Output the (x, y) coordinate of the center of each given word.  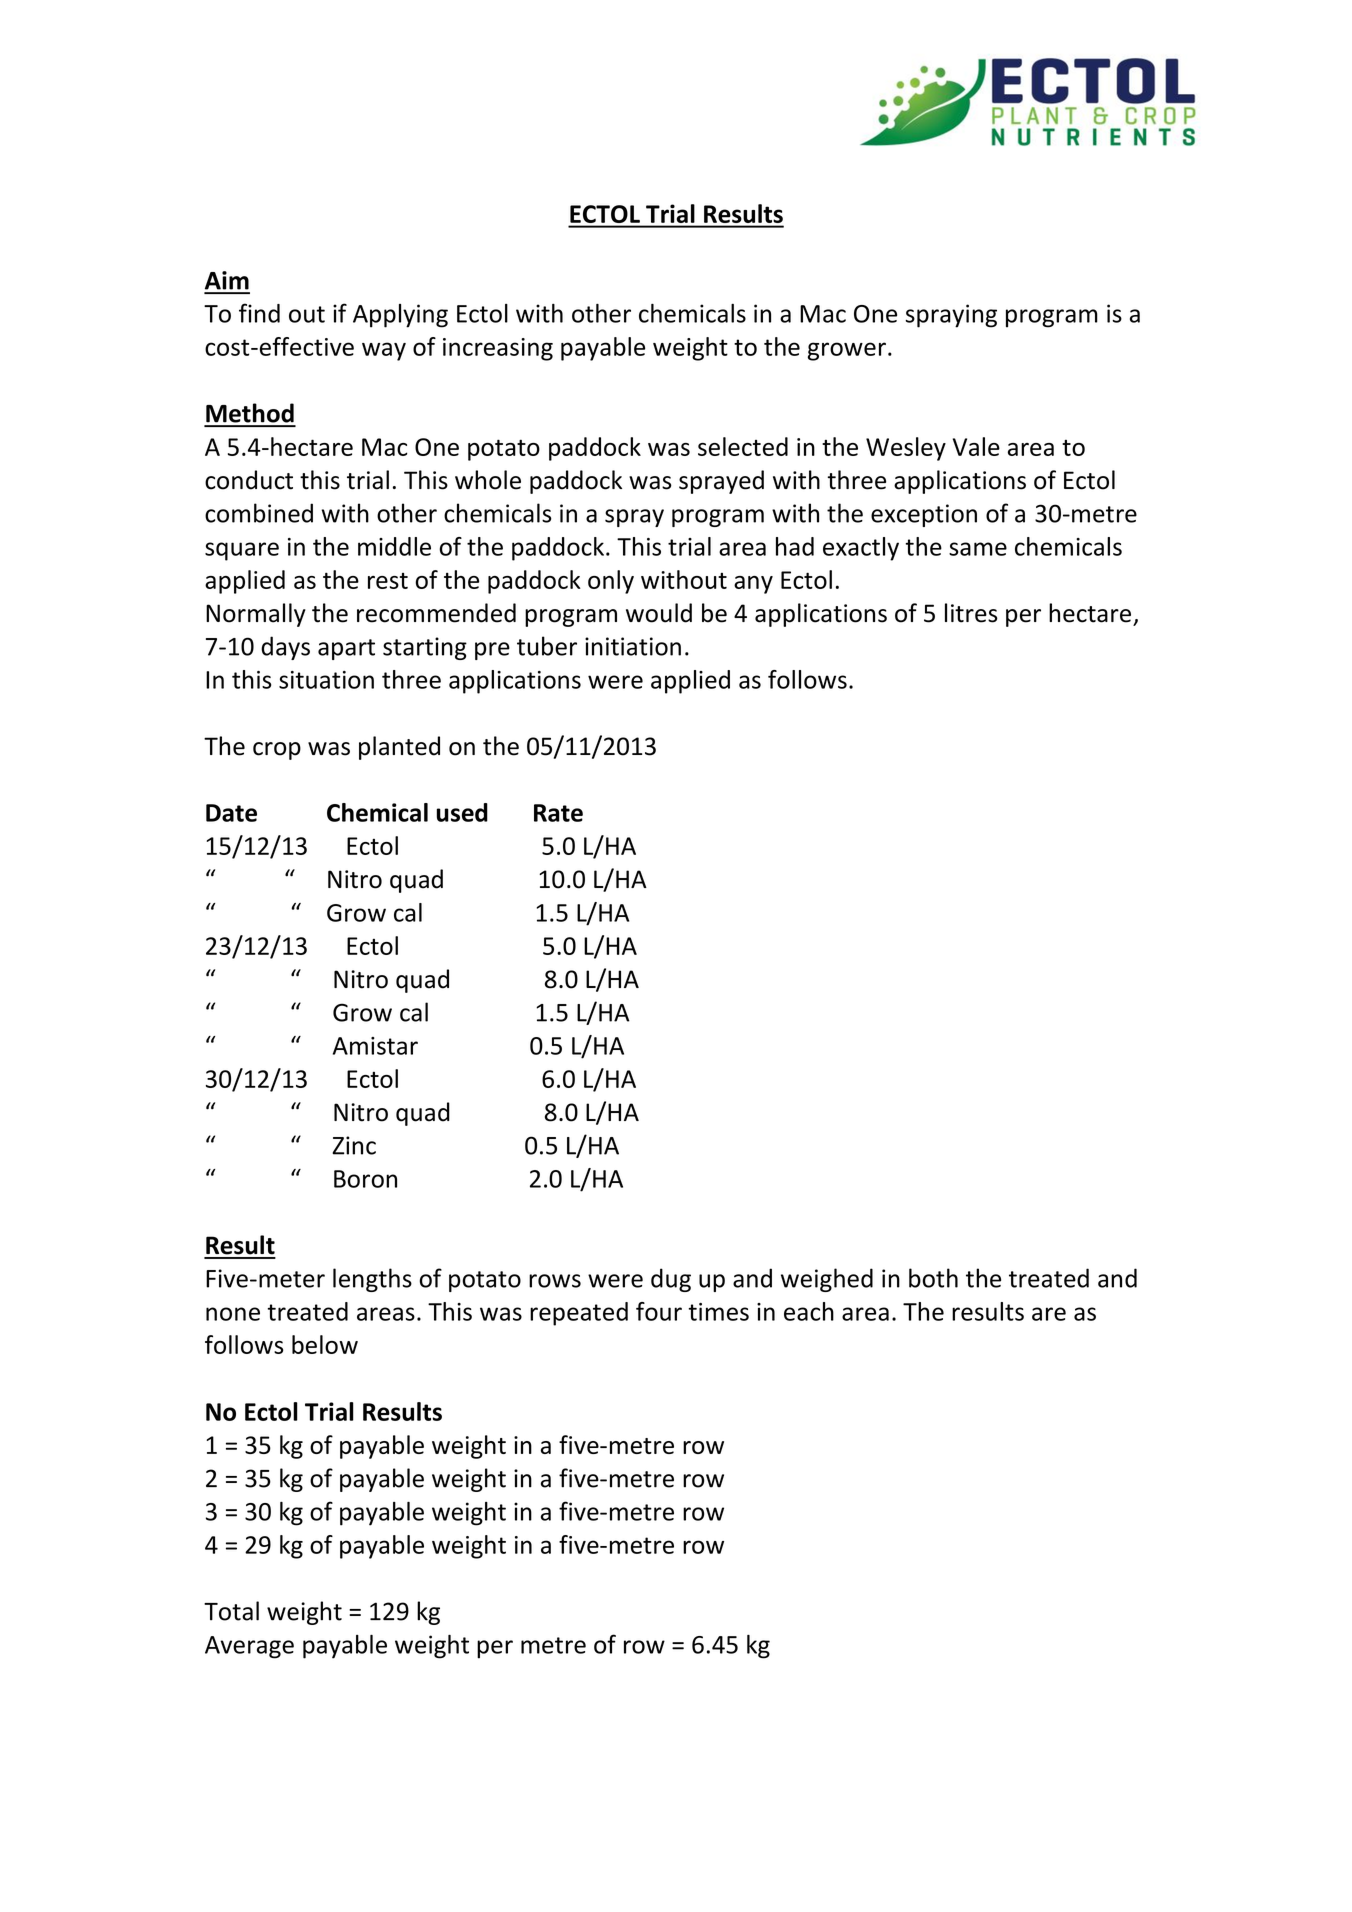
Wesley (906, 449)
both (933, 1278)
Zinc (354, 1145)
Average (249, 1647)
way (384, 351)
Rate (558, 813)
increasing (498, 349)
